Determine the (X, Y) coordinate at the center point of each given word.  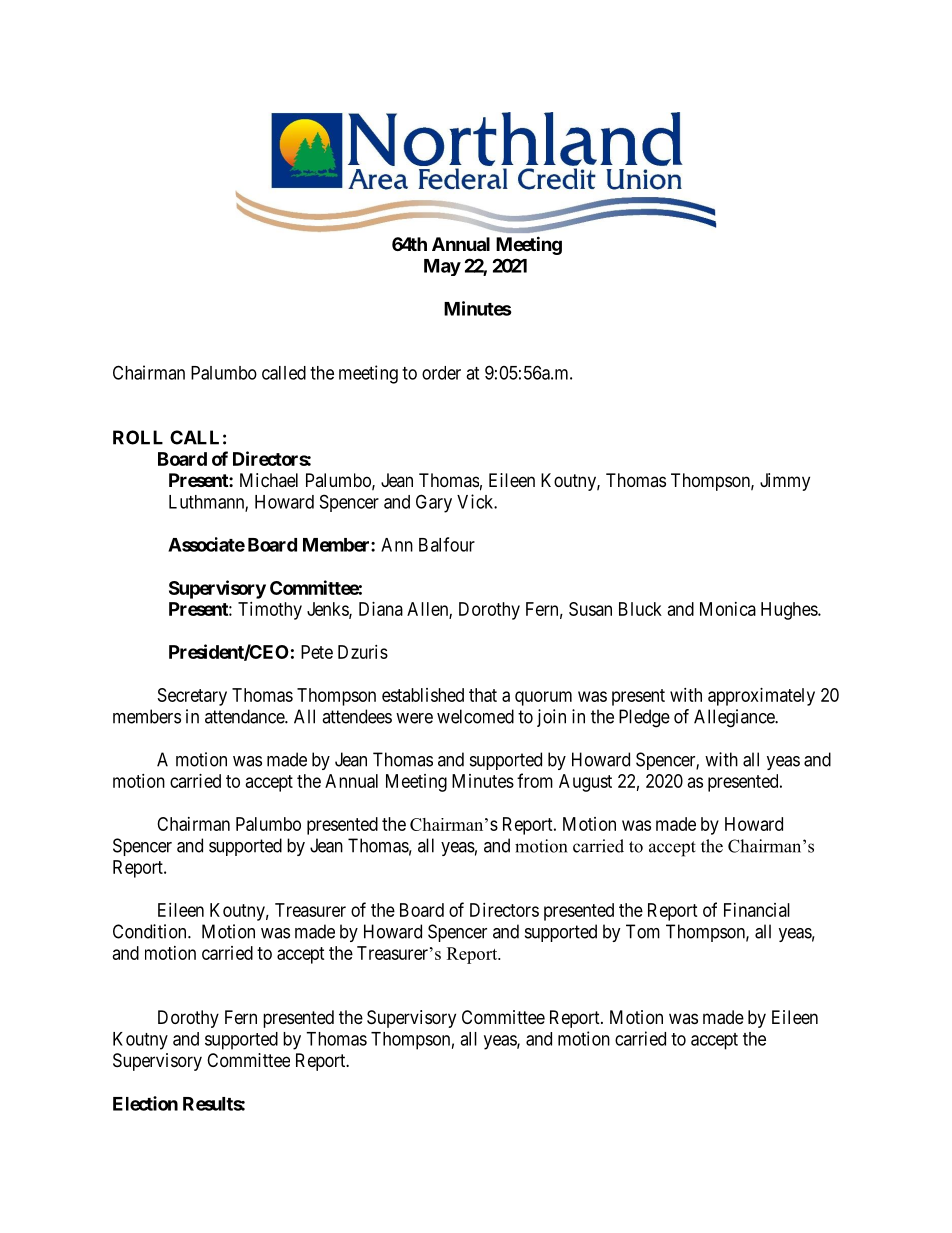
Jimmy (785, 482)
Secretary (192, 697)
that (483, 695)
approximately (761, 697)
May (442, 267)
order (441, 373)
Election (145, 1103)
